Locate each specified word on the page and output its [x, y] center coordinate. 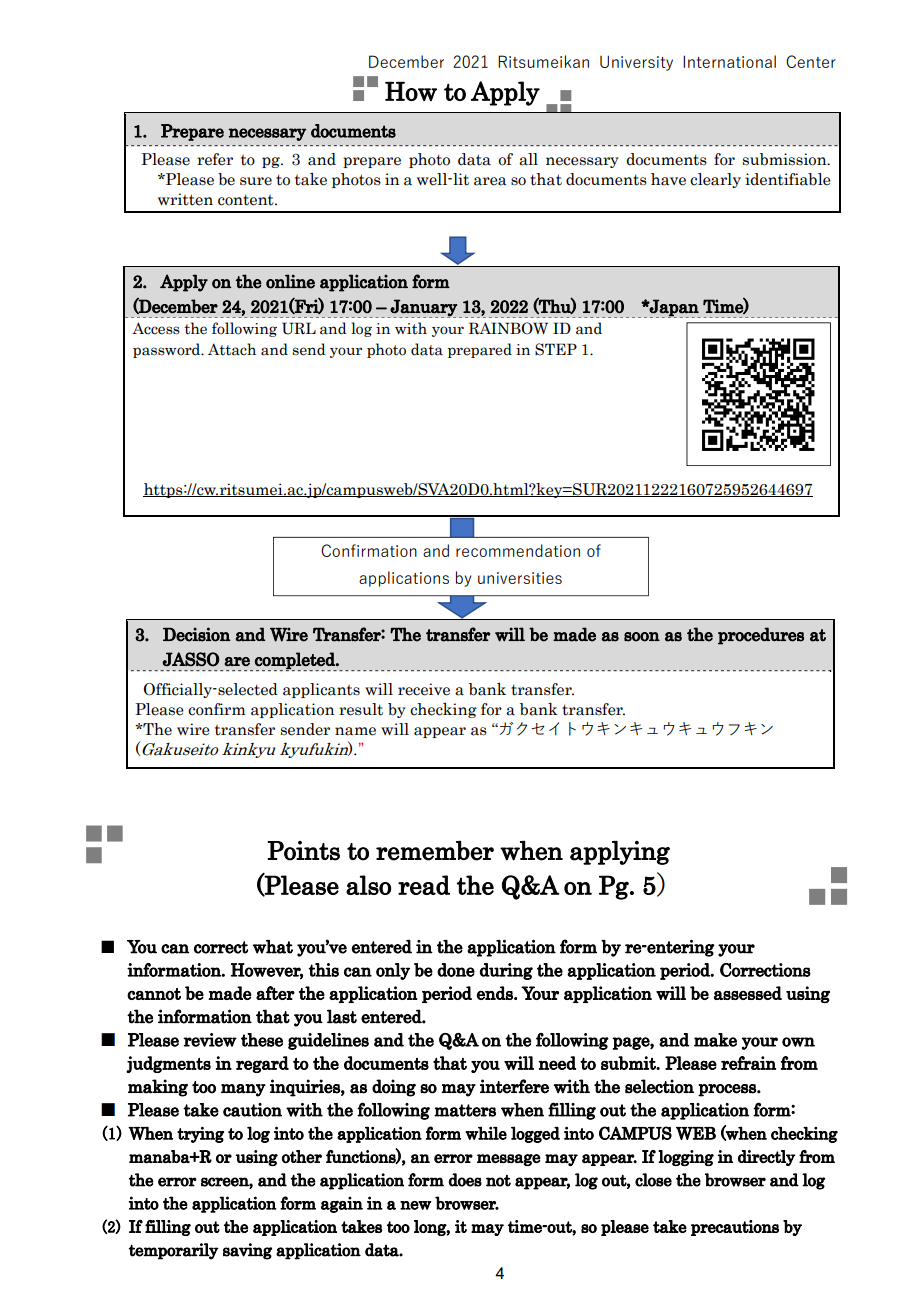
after [275, 993]
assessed [748, 993]
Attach [232, 349]
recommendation [518, 550]
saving [247, 1251]
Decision [197, 634]
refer [215, 159]
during [506, 971]
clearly [715, 180]
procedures [761, 636]
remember [435, 851]
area [490, 181]
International [729, 61]
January [423, 308]
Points [303, 851]
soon [642, 637]
